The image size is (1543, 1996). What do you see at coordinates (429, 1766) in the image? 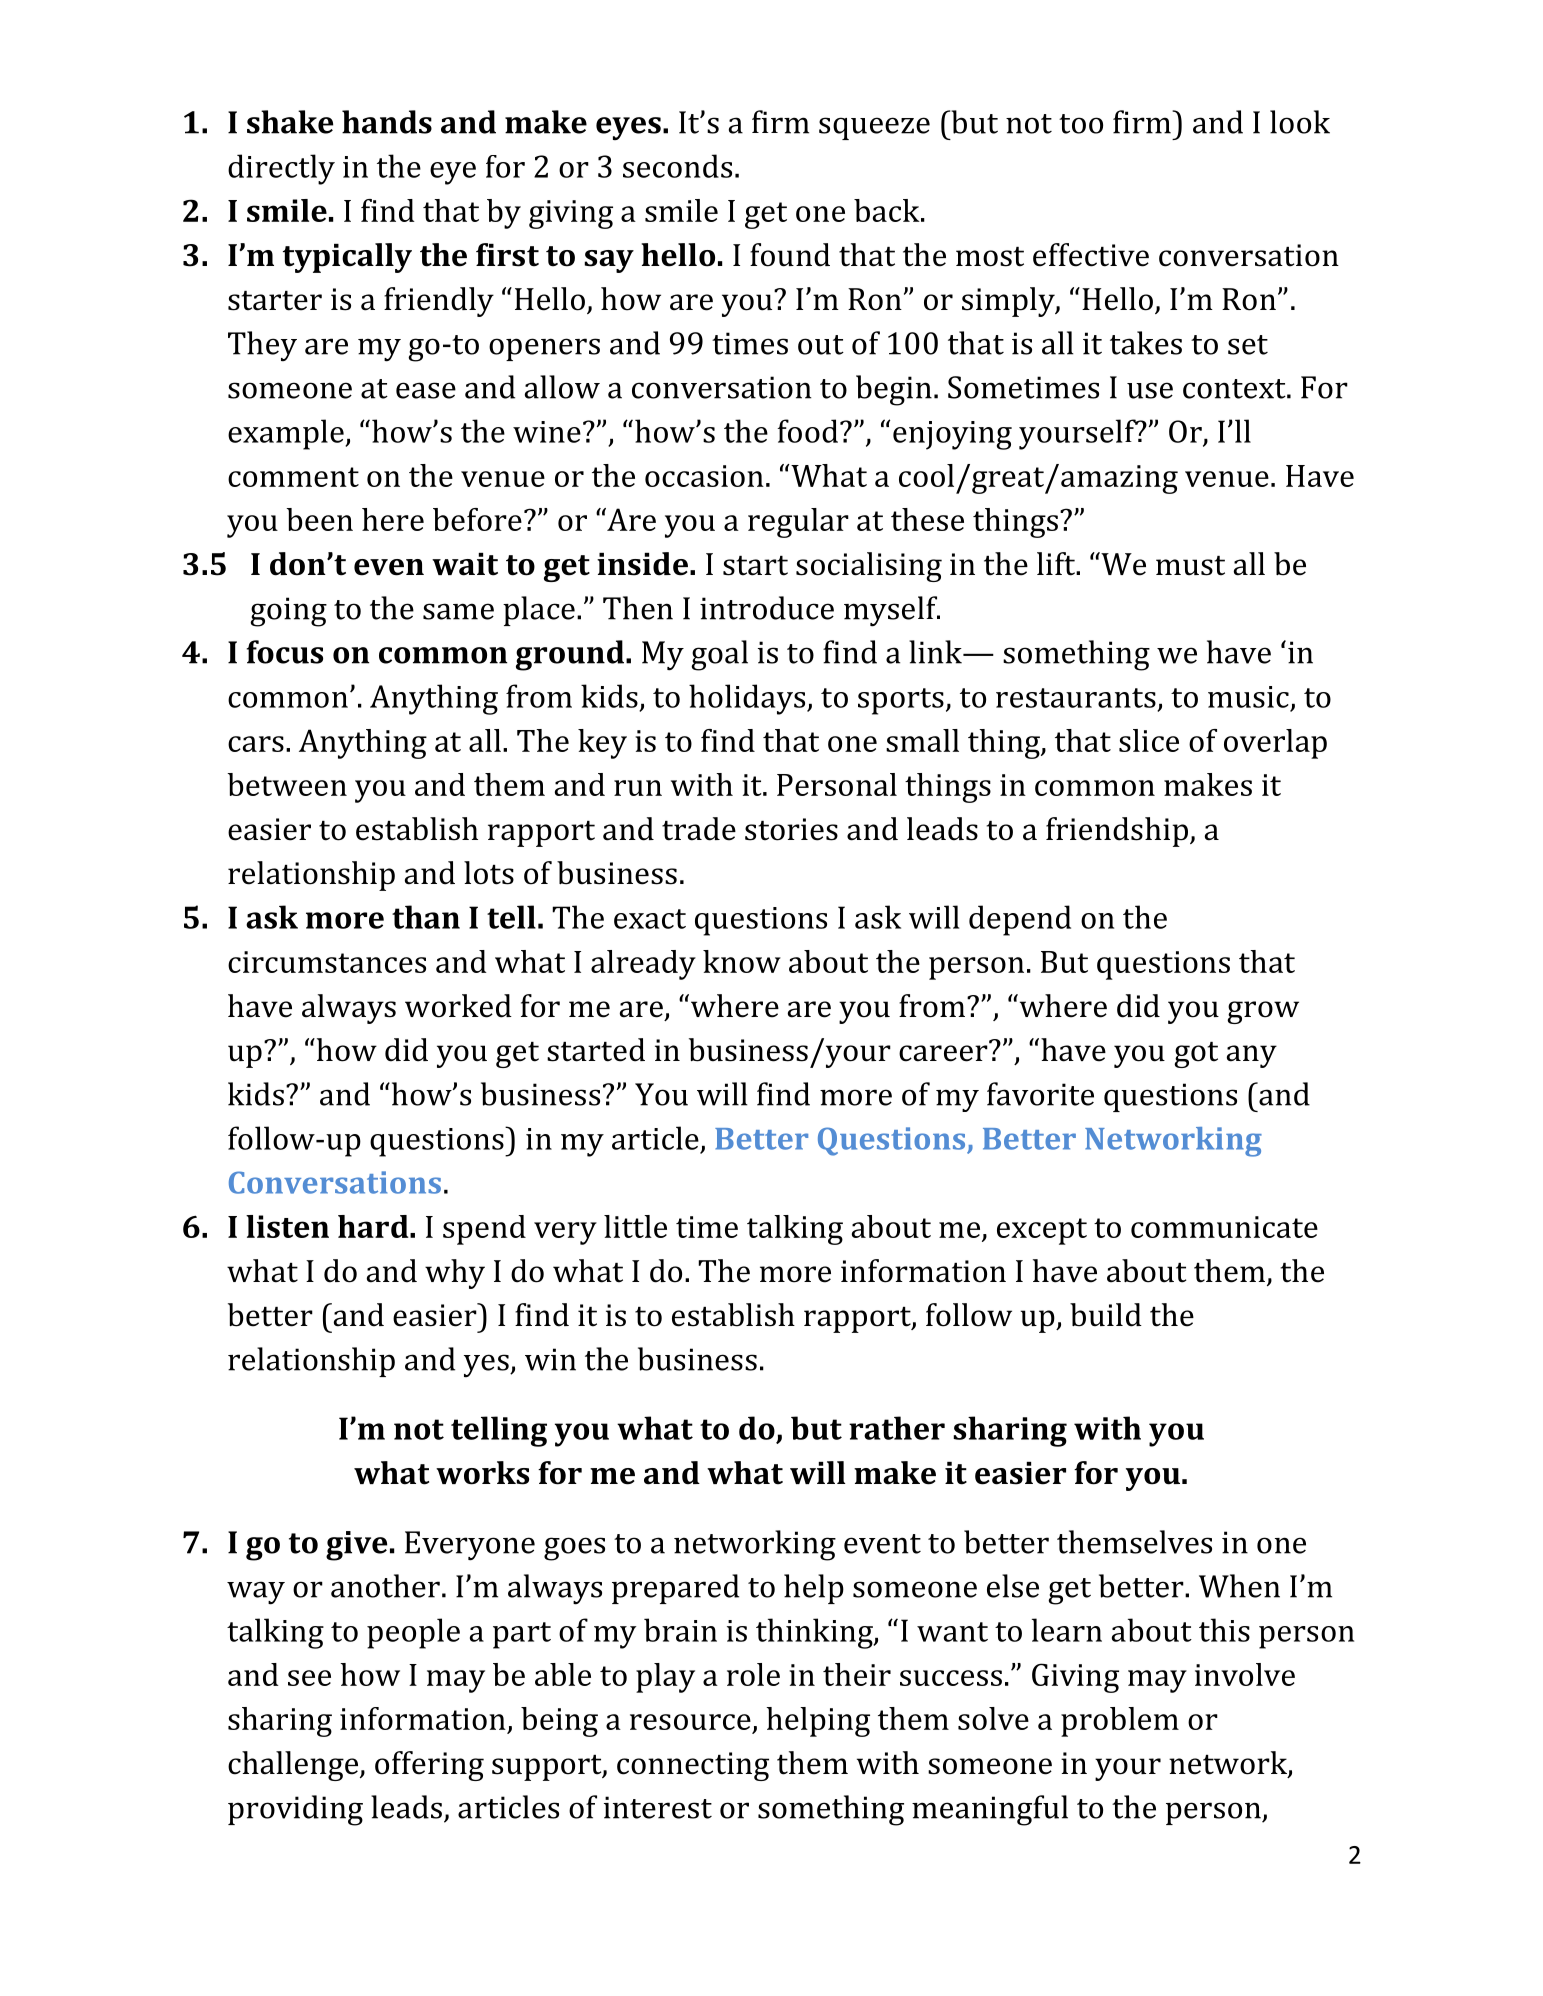
I see `offering` at bounding box center [429, 1766].
